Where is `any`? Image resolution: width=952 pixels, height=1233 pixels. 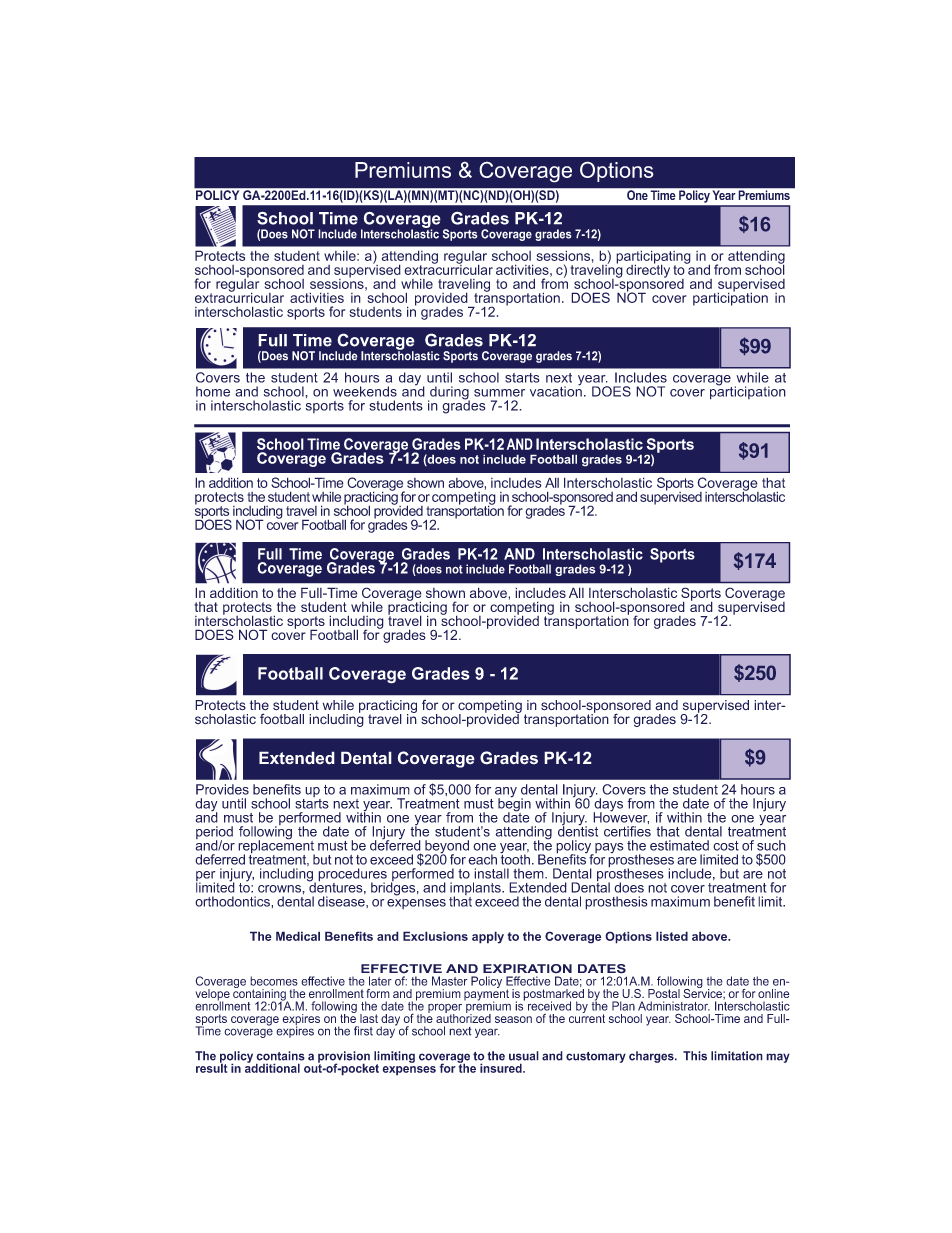
any is located at coordinates (506, 793).
